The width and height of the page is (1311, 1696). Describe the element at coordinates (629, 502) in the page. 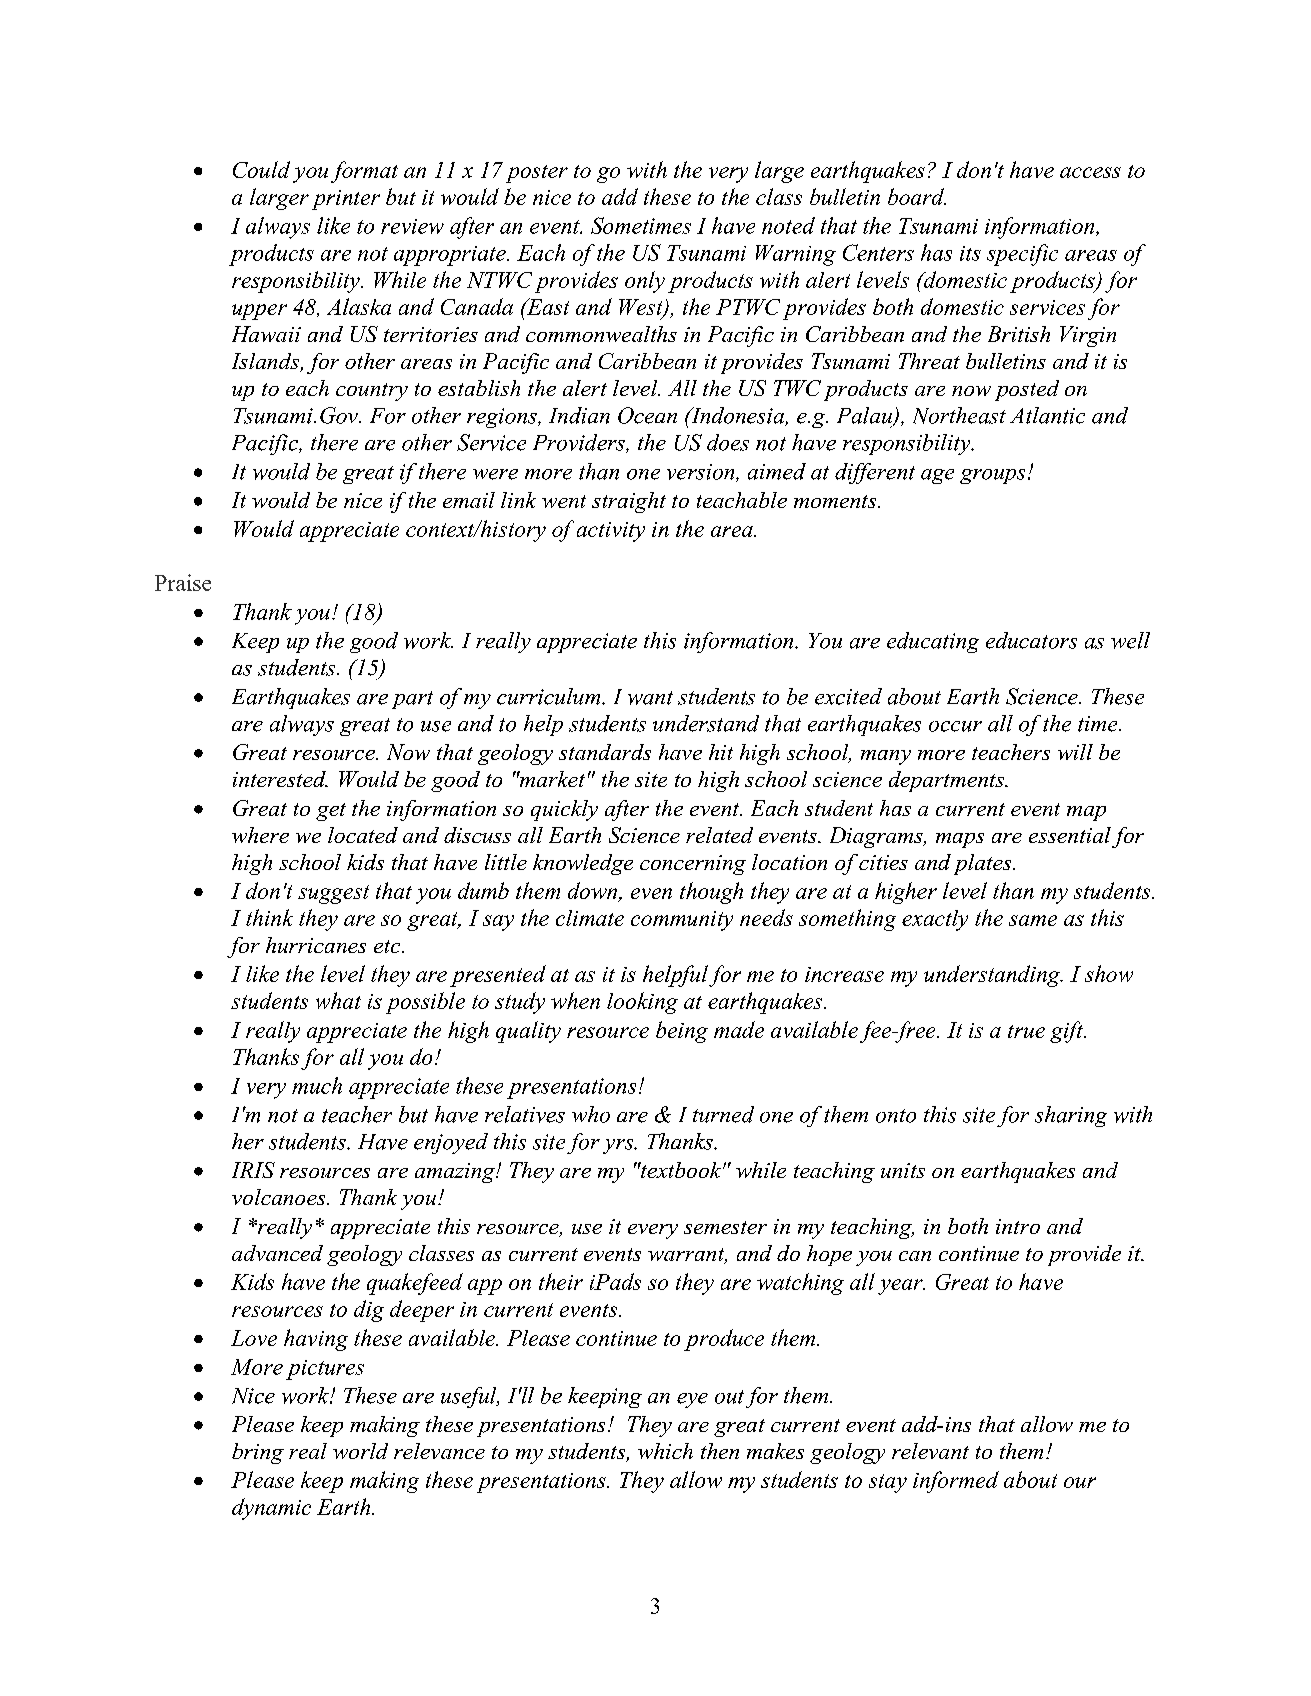

I see `straight` at that location.
